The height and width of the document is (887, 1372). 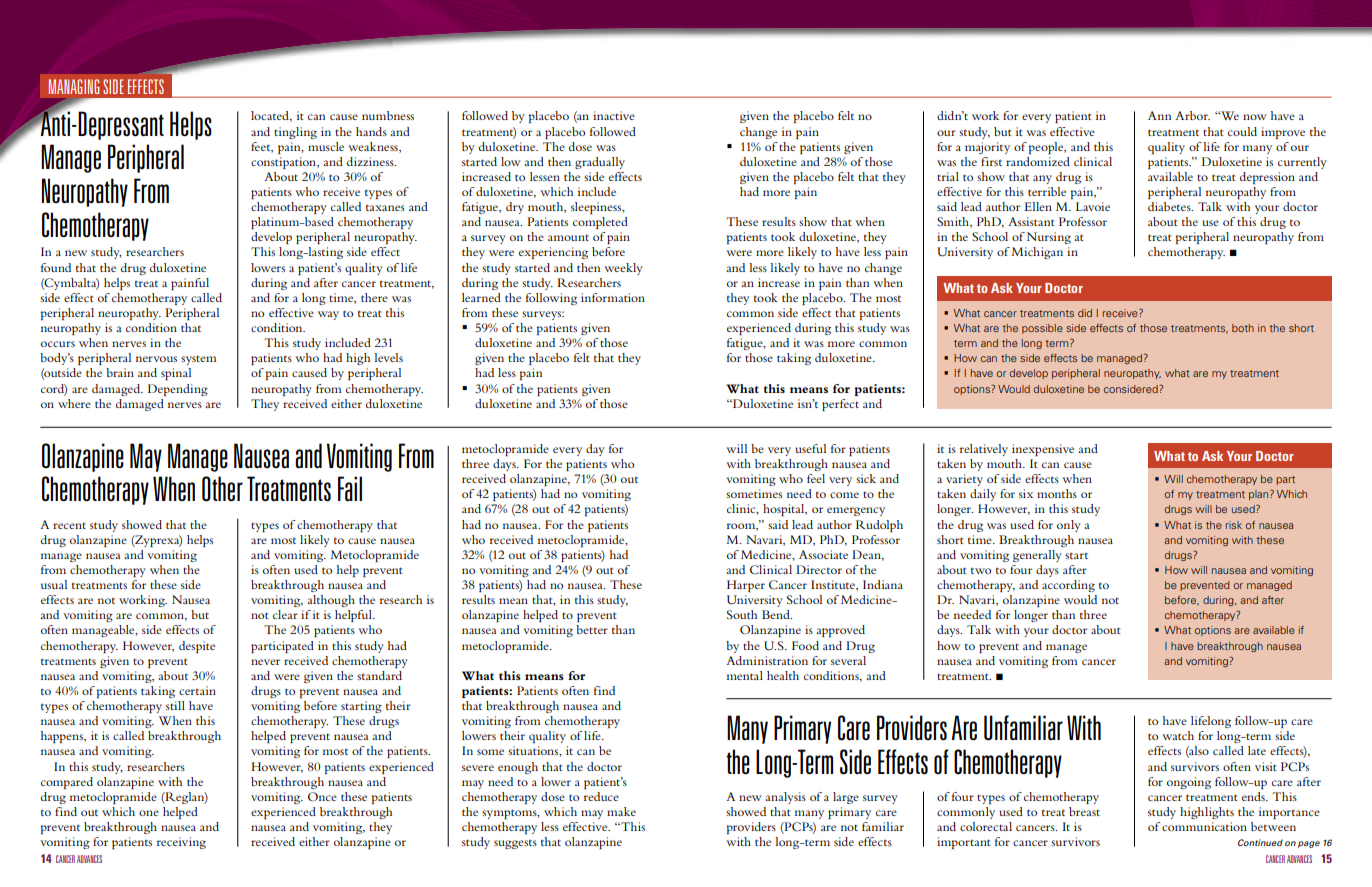 I want to click on way, so click(x=328, y=315).
